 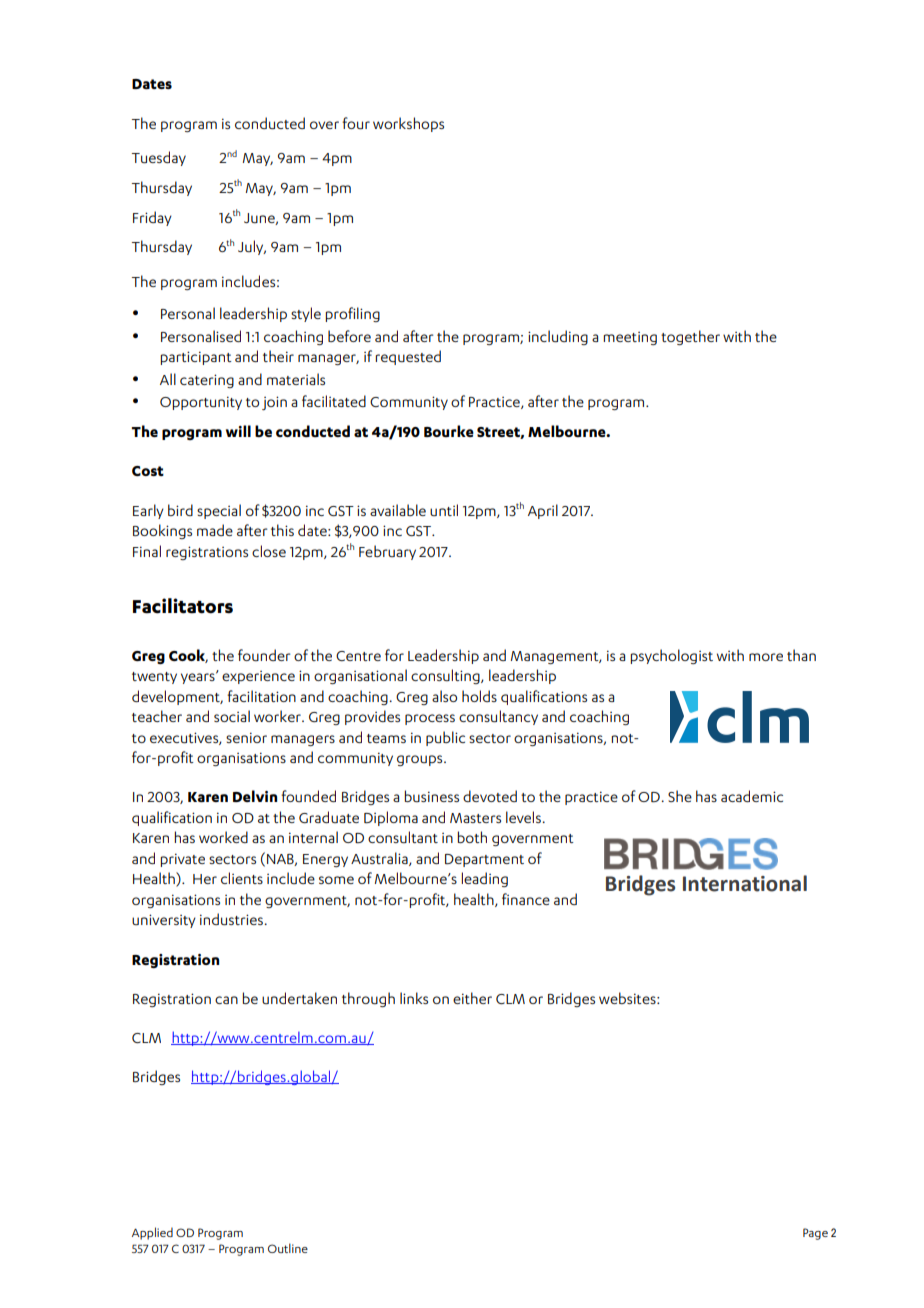 What do you see at coordinates (288, 1248) in the document?
I see `Outline` at bounding box center [288, 1248].
